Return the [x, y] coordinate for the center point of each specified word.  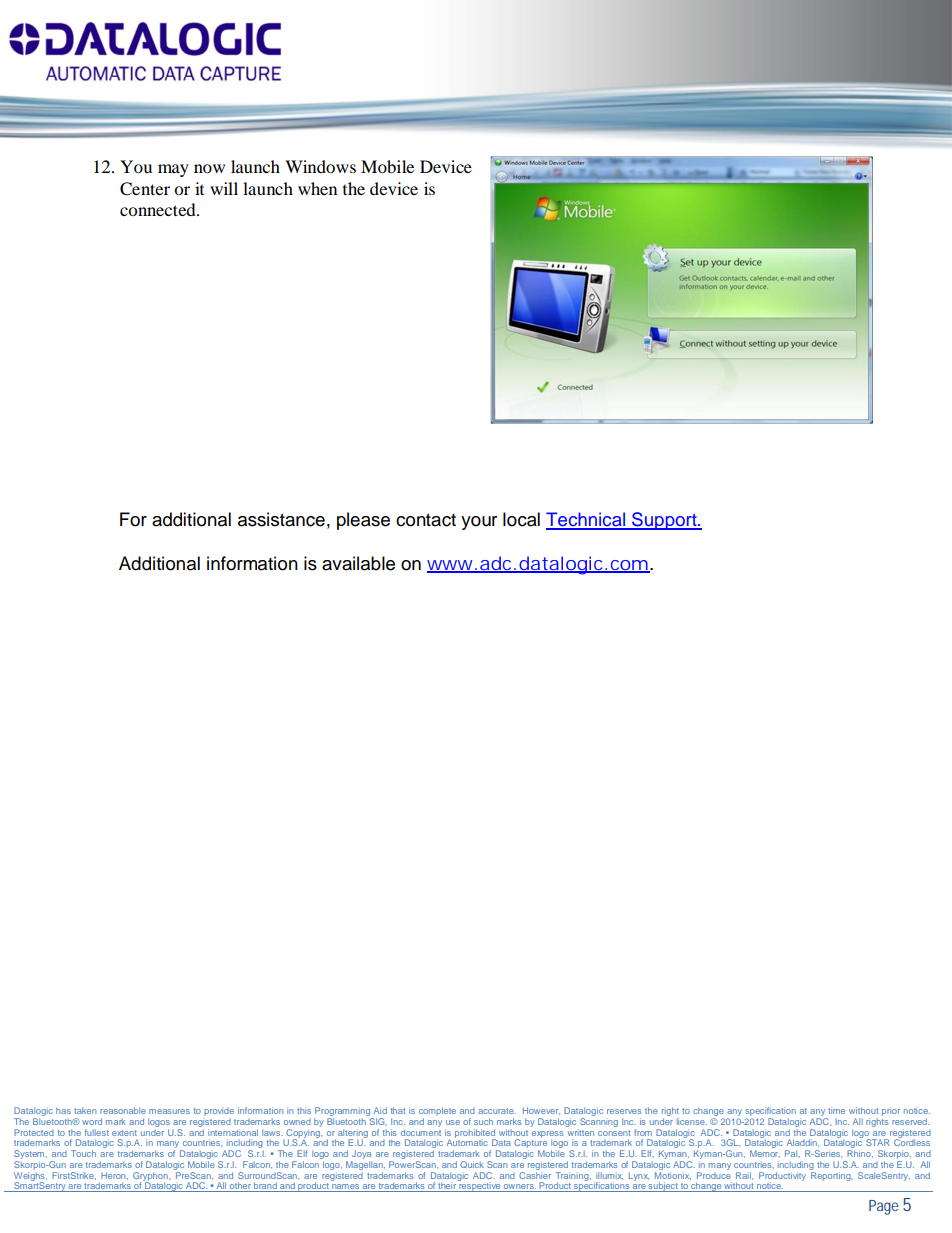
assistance [281, 519]
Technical [587, 520]
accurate [497, 1111]
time [836, 1110]
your [479, 523]
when [317, 188]
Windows [320, 166]
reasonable [123, 1110]
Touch [83, 1153]
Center [145, 189]
